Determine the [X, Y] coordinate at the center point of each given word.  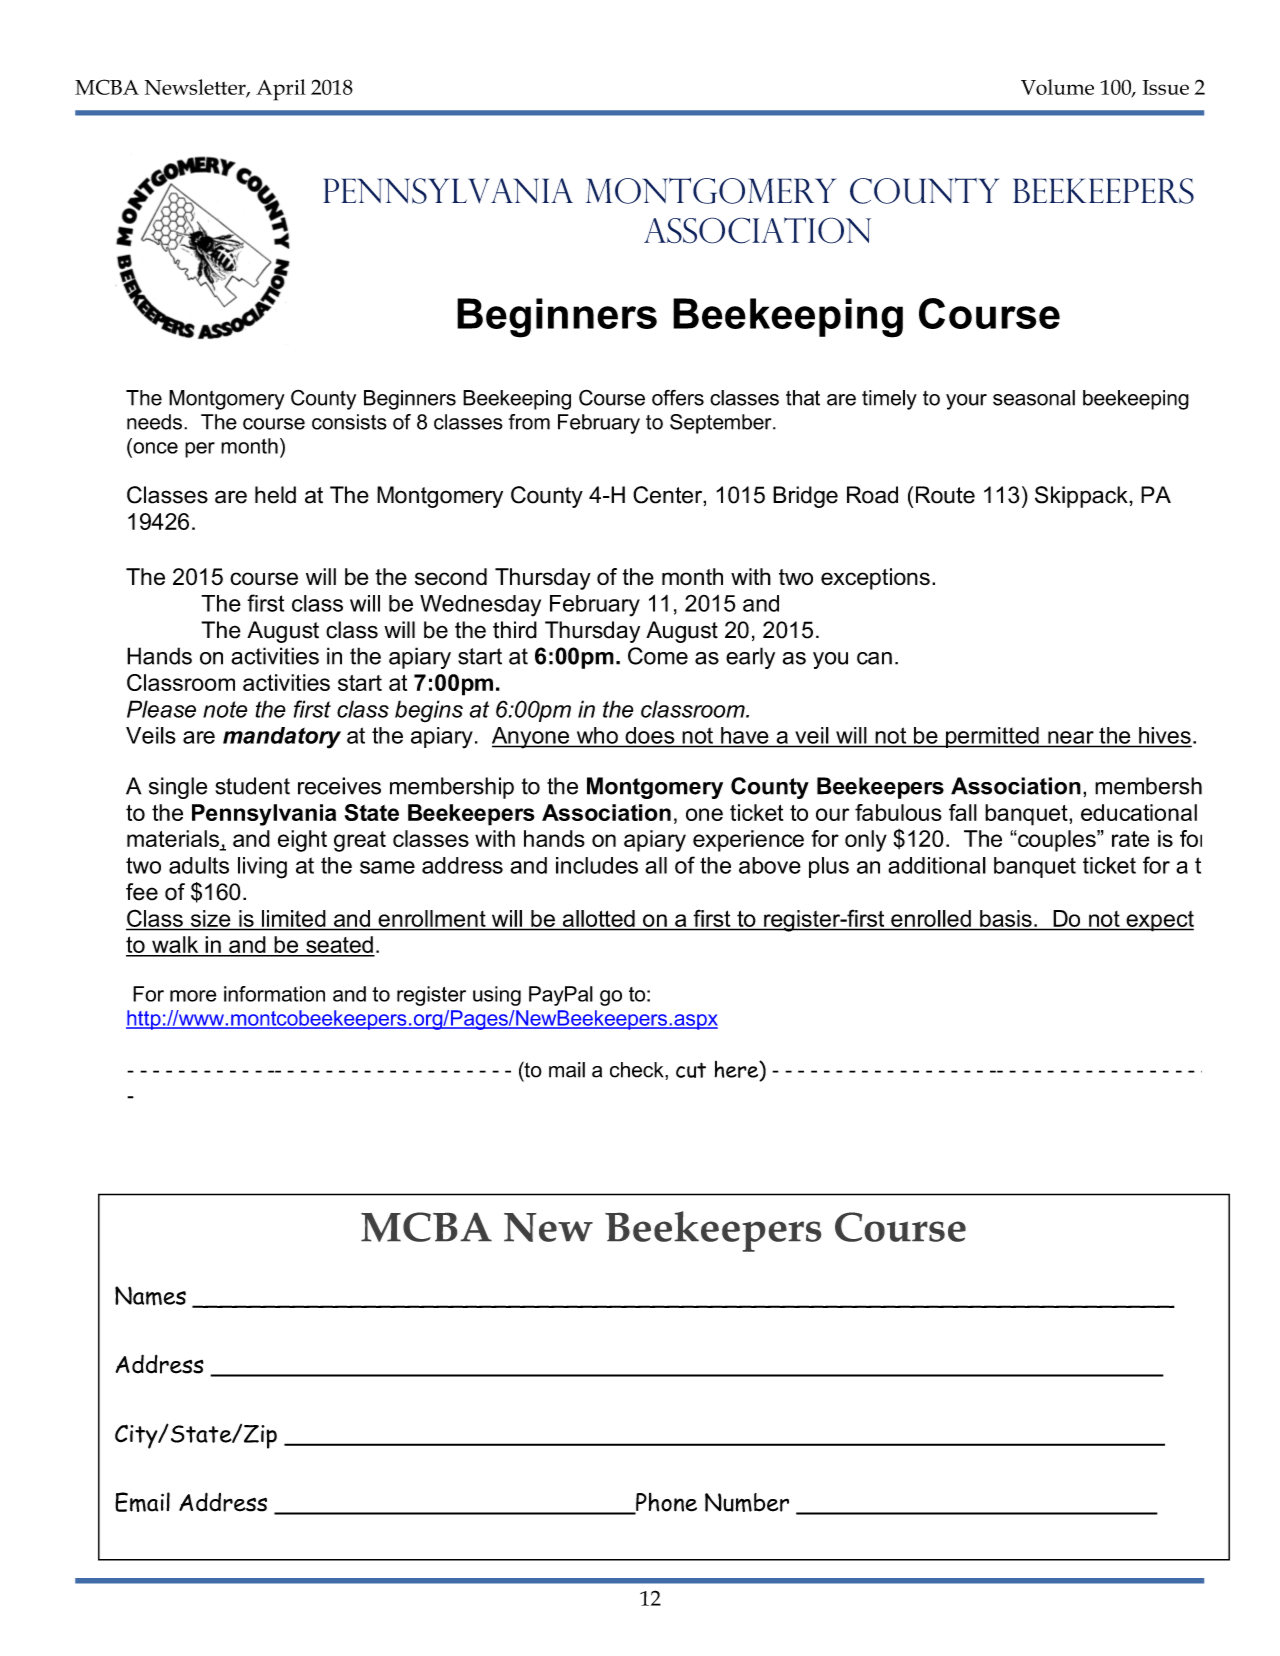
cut [691, 1070]
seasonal [1034, 398]
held [275, 495]
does [650, 735]
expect [1159, 921]
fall [963, 812]
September [722, 424]
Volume [1057, 87]
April [281, 90]
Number [747, 1502]
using [497, 996]
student [252, 786]
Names [150, 1296]
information [274, 994]
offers [678, 398]
